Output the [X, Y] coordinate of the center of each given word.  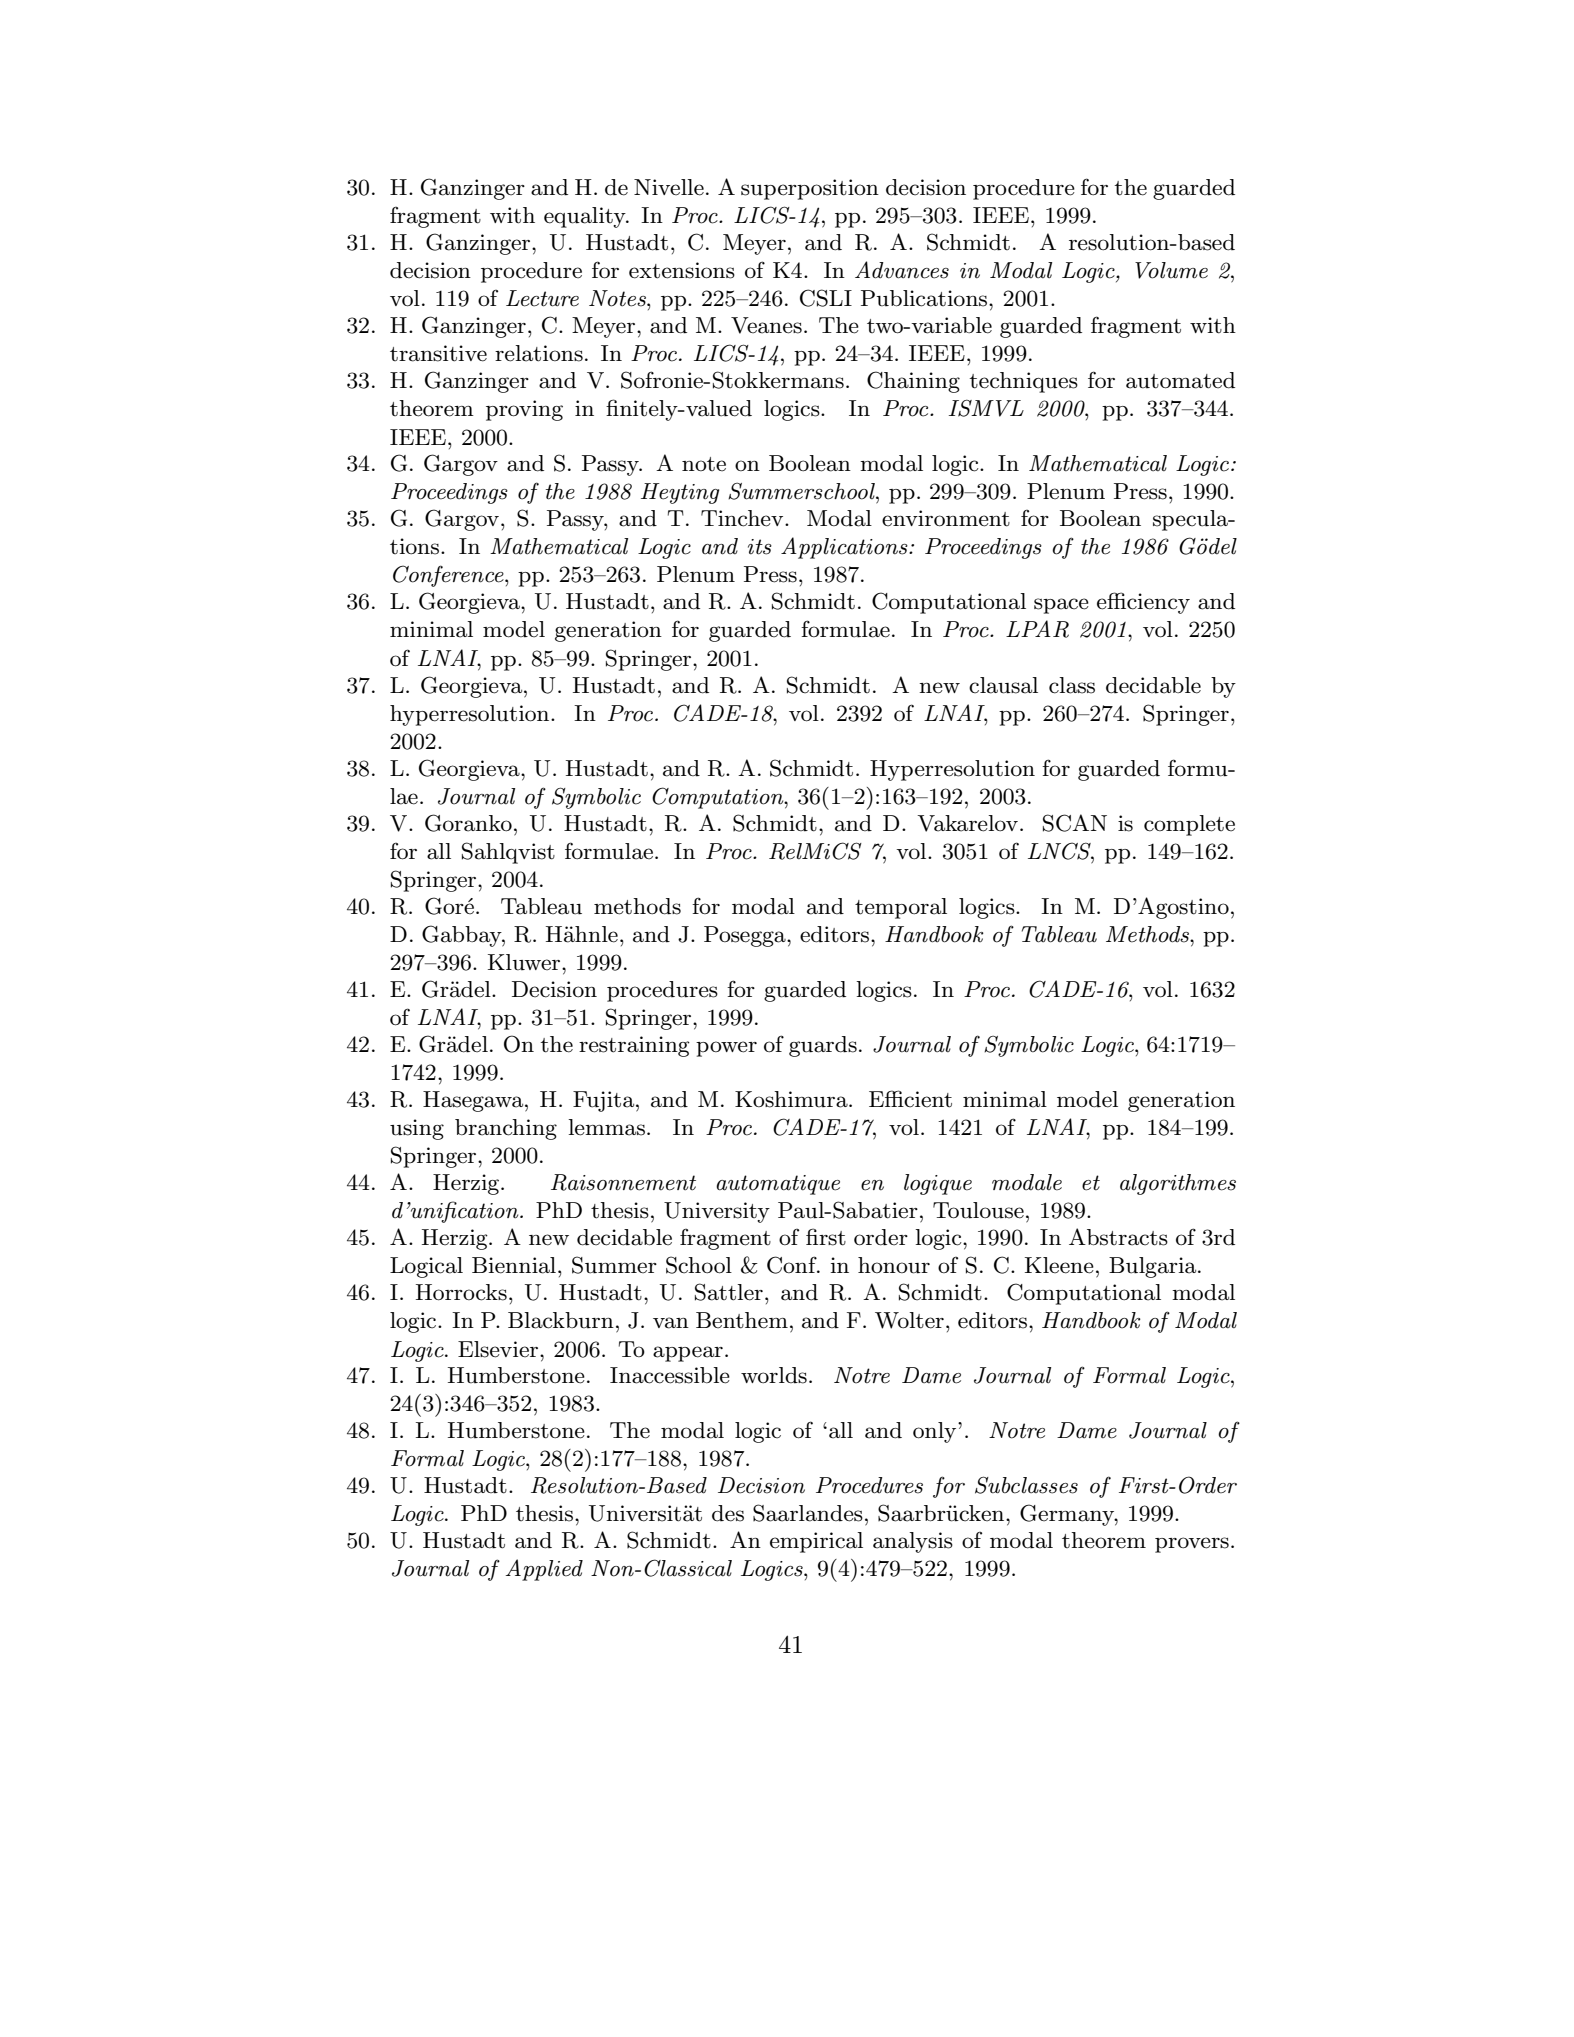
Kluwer [525, 962]
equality [586, 217]
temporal [901, 908]
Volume [1171, 270]
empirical [816, 1542]
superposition [810, 189]
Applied [544, 1570]
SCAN [1075, 823]
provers [1192, 1545]
